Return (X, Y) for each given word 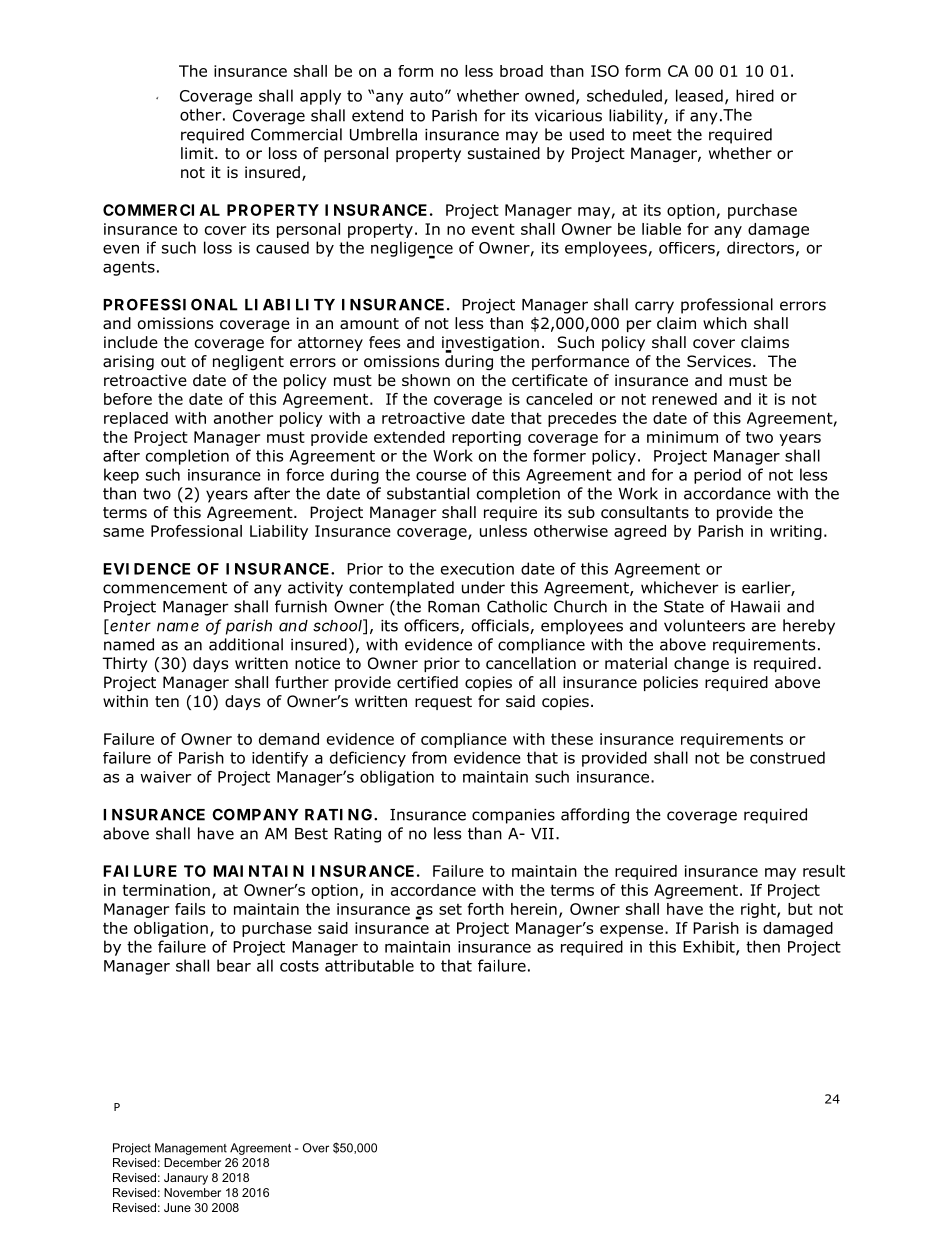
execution (477, 569)
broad (521, 71)
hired (755, 95)
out (173, 362)
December (192, 1162)
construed (787, 757)
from (429, 757)
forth (486, 909)
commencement (165, 588)
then (763, 946)
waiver (166, 777)
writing (796, 532)
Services (719, 361)
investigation (490, 344)
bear (234, 965)
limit (198, 153)
